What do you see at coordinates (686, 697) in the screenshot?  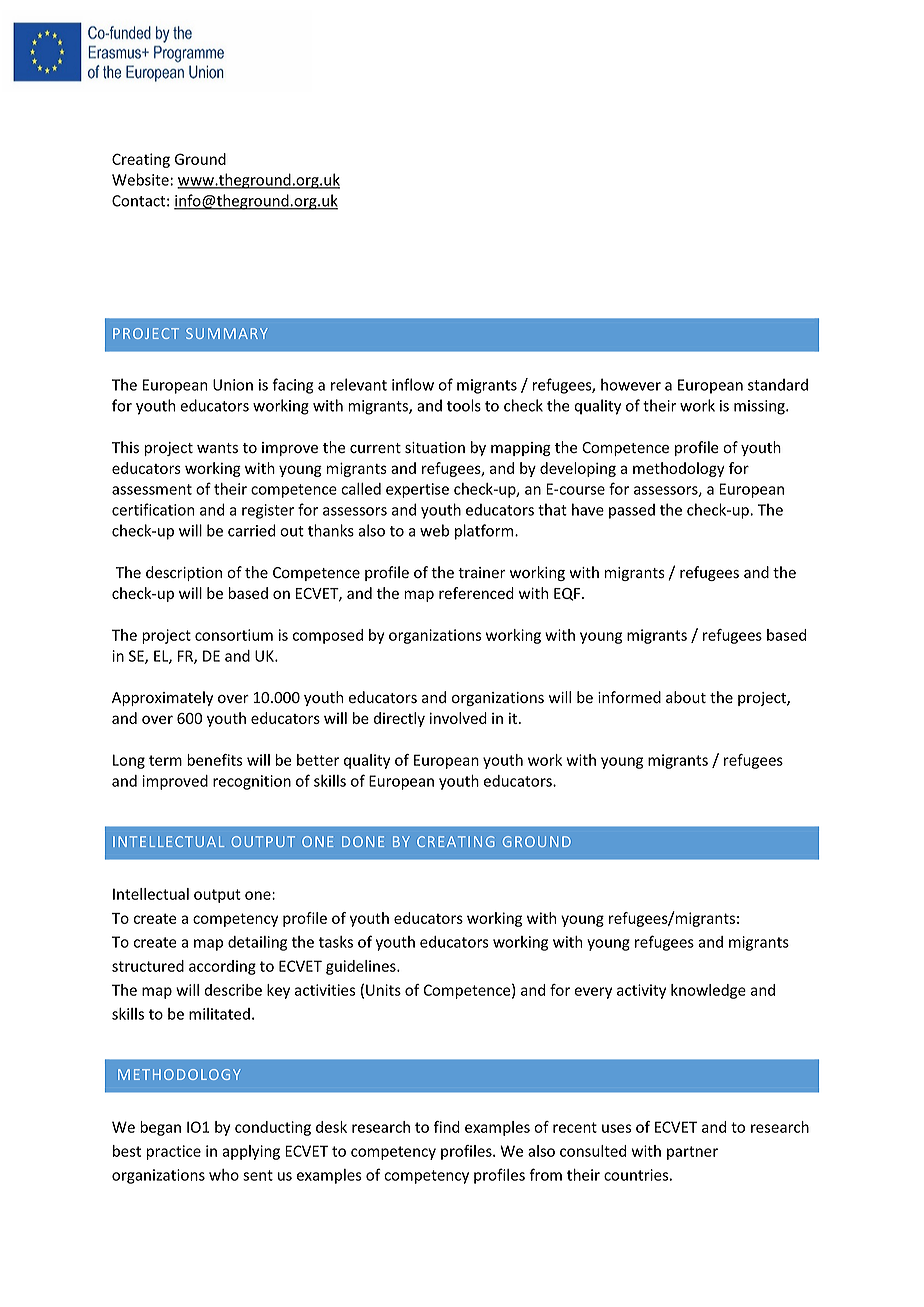 I see `about` at bounding box center [686, 697].
